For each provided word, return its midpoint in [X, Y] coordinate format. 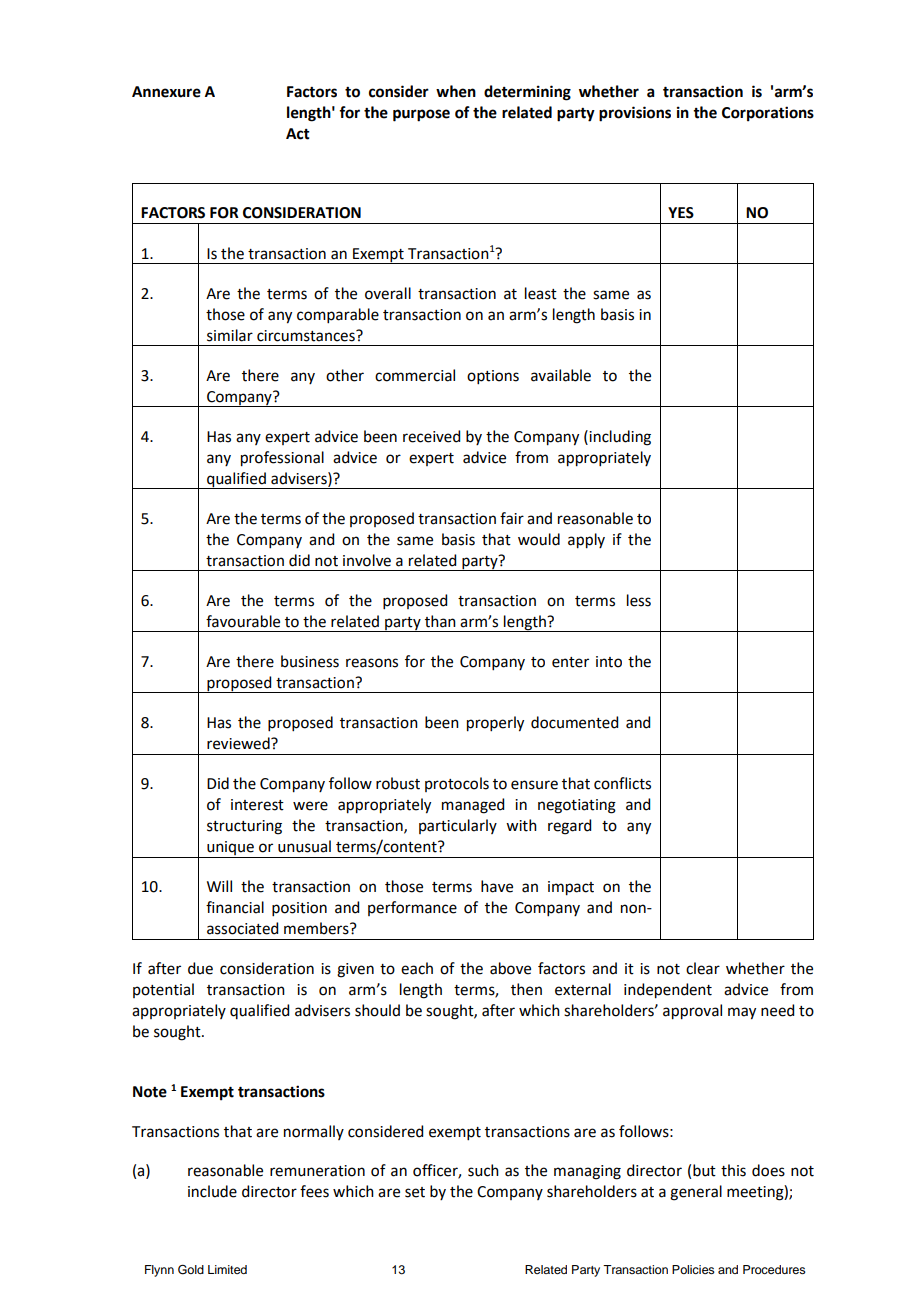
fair [512, 518]
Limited [227, 1269]
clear [703, 968]
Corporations [768, 114]
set [415, 1192]
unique [230, 848]
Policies [693, 1269]
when [456, 91]
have [497, 886]
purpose [421, 115]
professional [282, 459]
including [619, 438]
